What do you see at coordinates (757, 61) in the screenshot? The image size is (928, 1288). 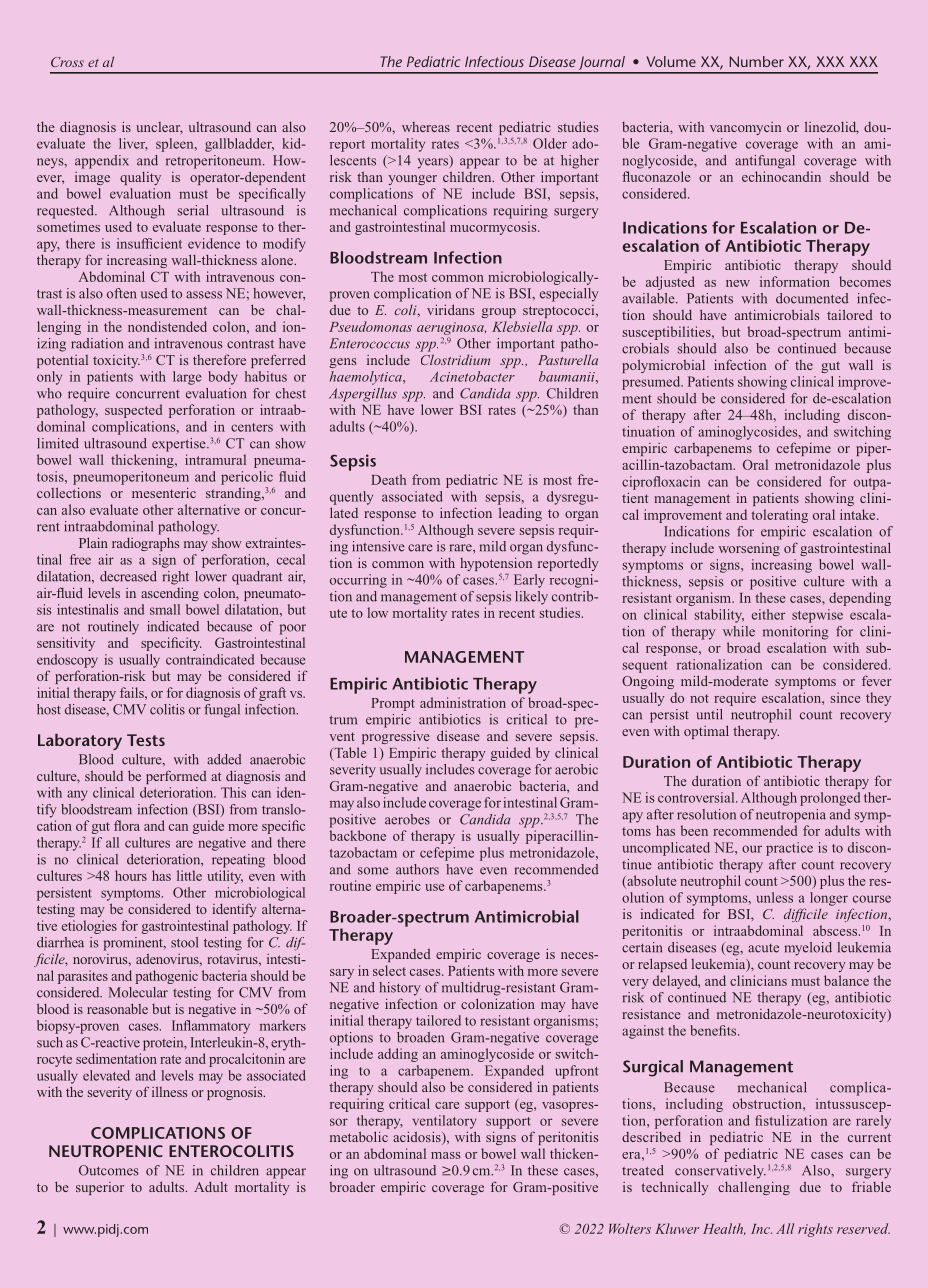 I see `Number` at bounding box center [757, 61].
